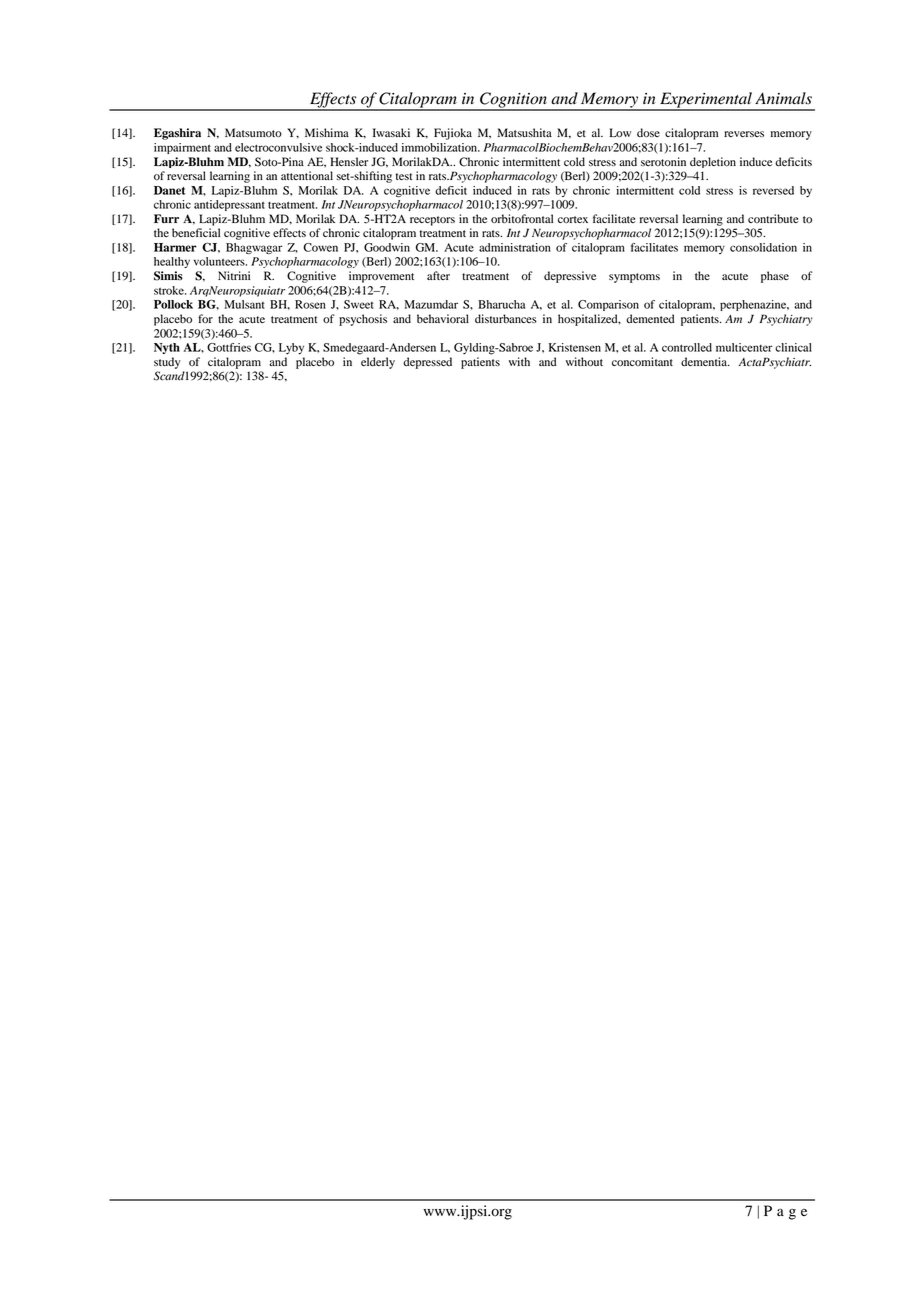 This screenshot has width=924, height=1308. I want to click on phase, so click(775, 277).
